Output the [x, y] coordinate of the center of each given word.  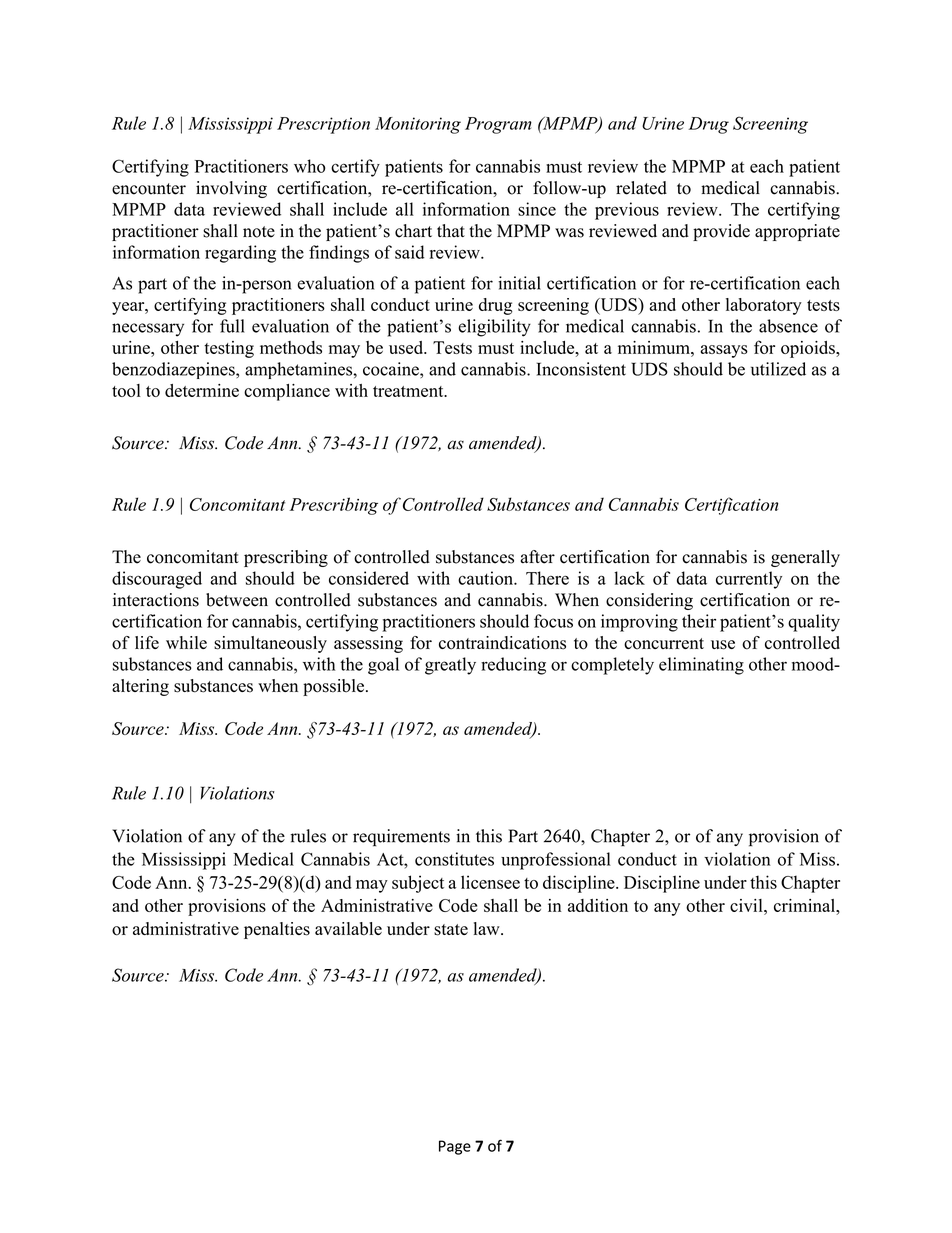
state [451, 930]
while [186, 642]
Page [455, 1147]
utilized [778, 369]
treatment [409, 391]
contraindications [502, 643]
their [699, 621]
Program [498, 125]
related [641, 188]
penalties [277, 930]
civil [747, 905]
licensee [490, 882]
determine [202, 390]
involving [231, 189]
